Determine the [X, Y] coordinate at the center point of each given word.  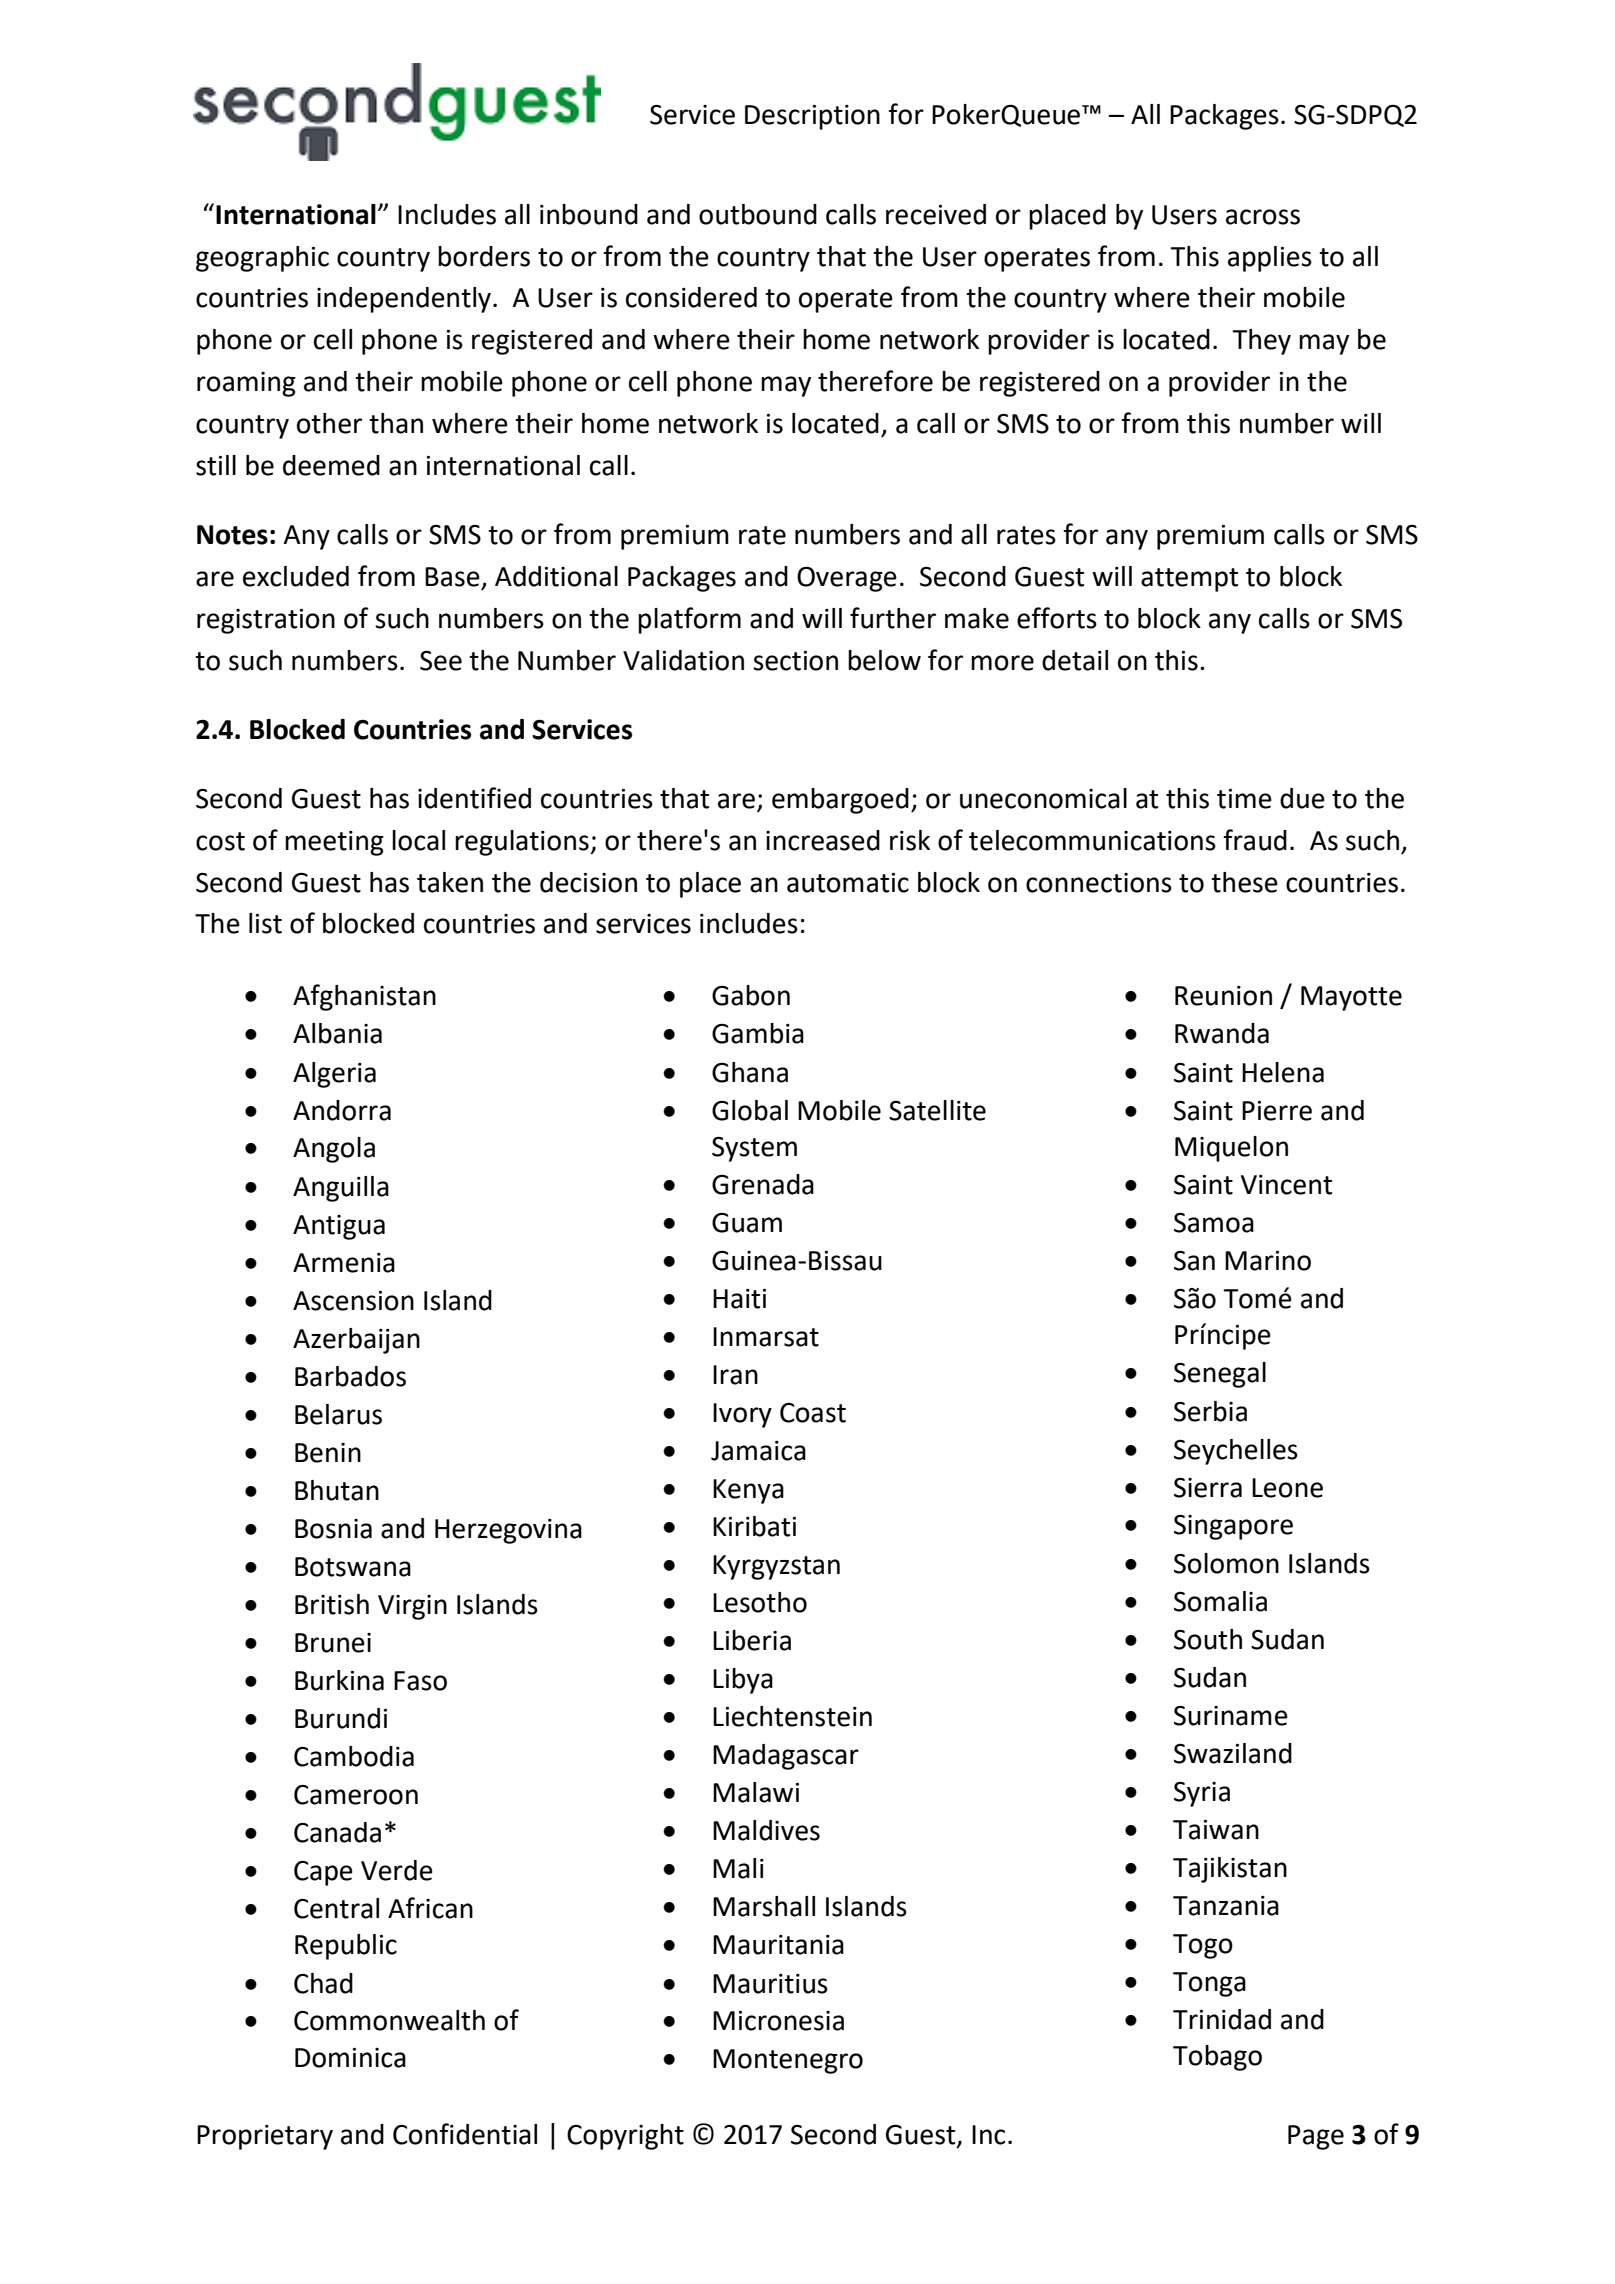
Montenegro [788, 2061]
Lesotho [760, 1602]
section [795, 661]
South [1208, 1639]
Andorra [342, 1110]
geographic [262, 259]
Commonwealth [389, 2020]
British [332, 1604]
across [1263, 217]
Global [750, 1110]
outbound [758, 214]
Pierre [1277, 1111]
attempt [1189, 580]
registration [266, 621]
